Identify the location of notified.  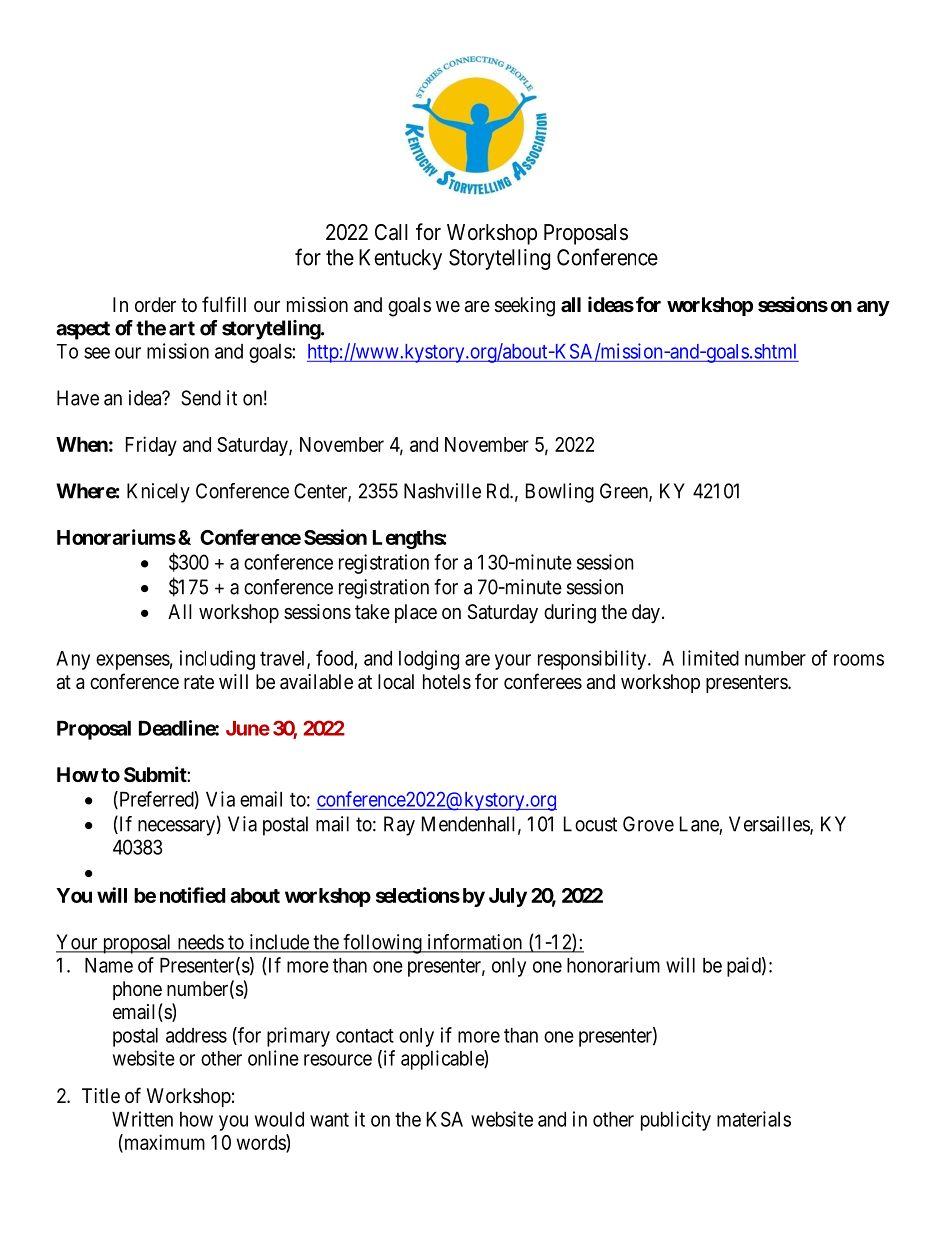
(193, 895).
